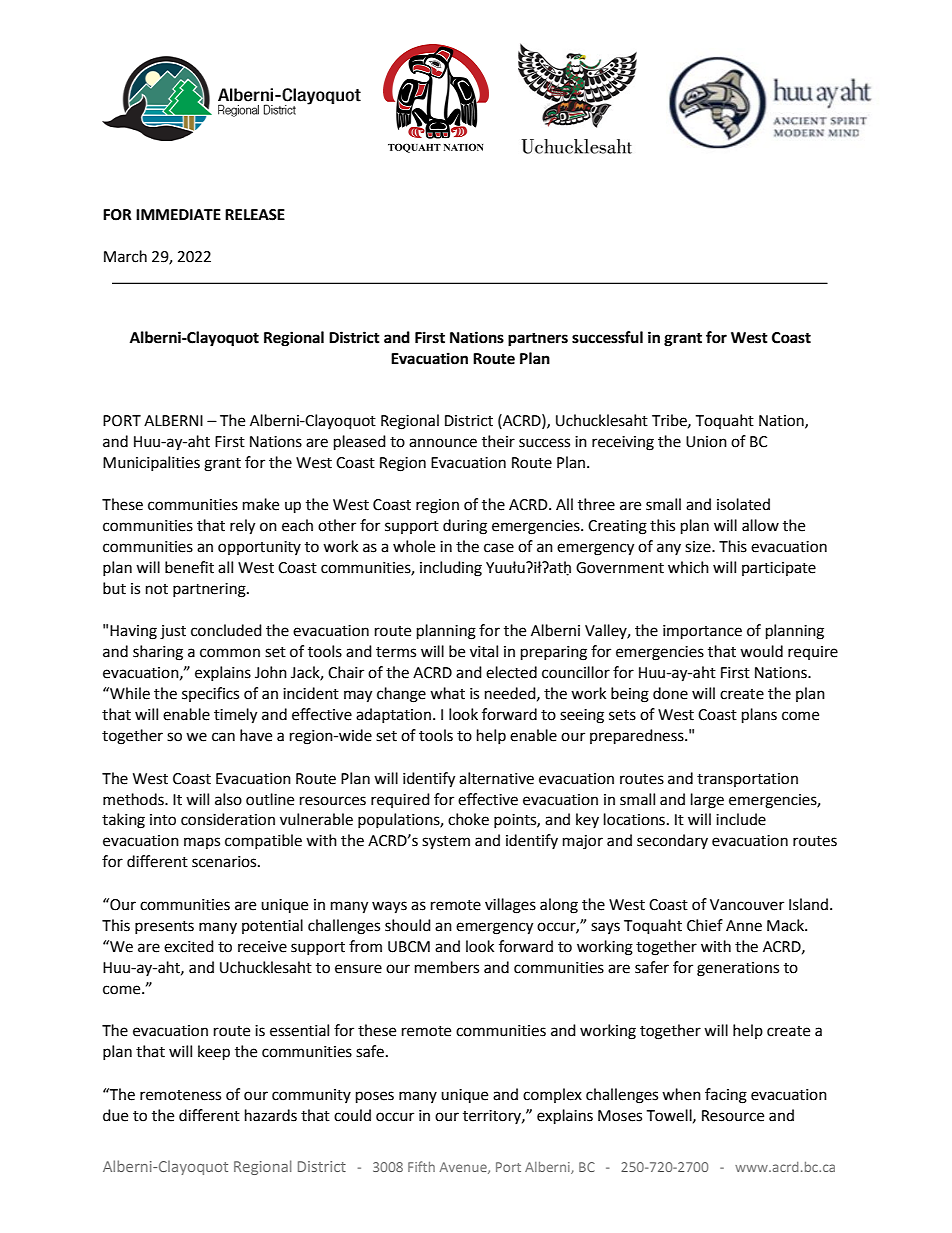 This screenshot has height=1233, width=952. I want to click on what, so click(447, 693).
